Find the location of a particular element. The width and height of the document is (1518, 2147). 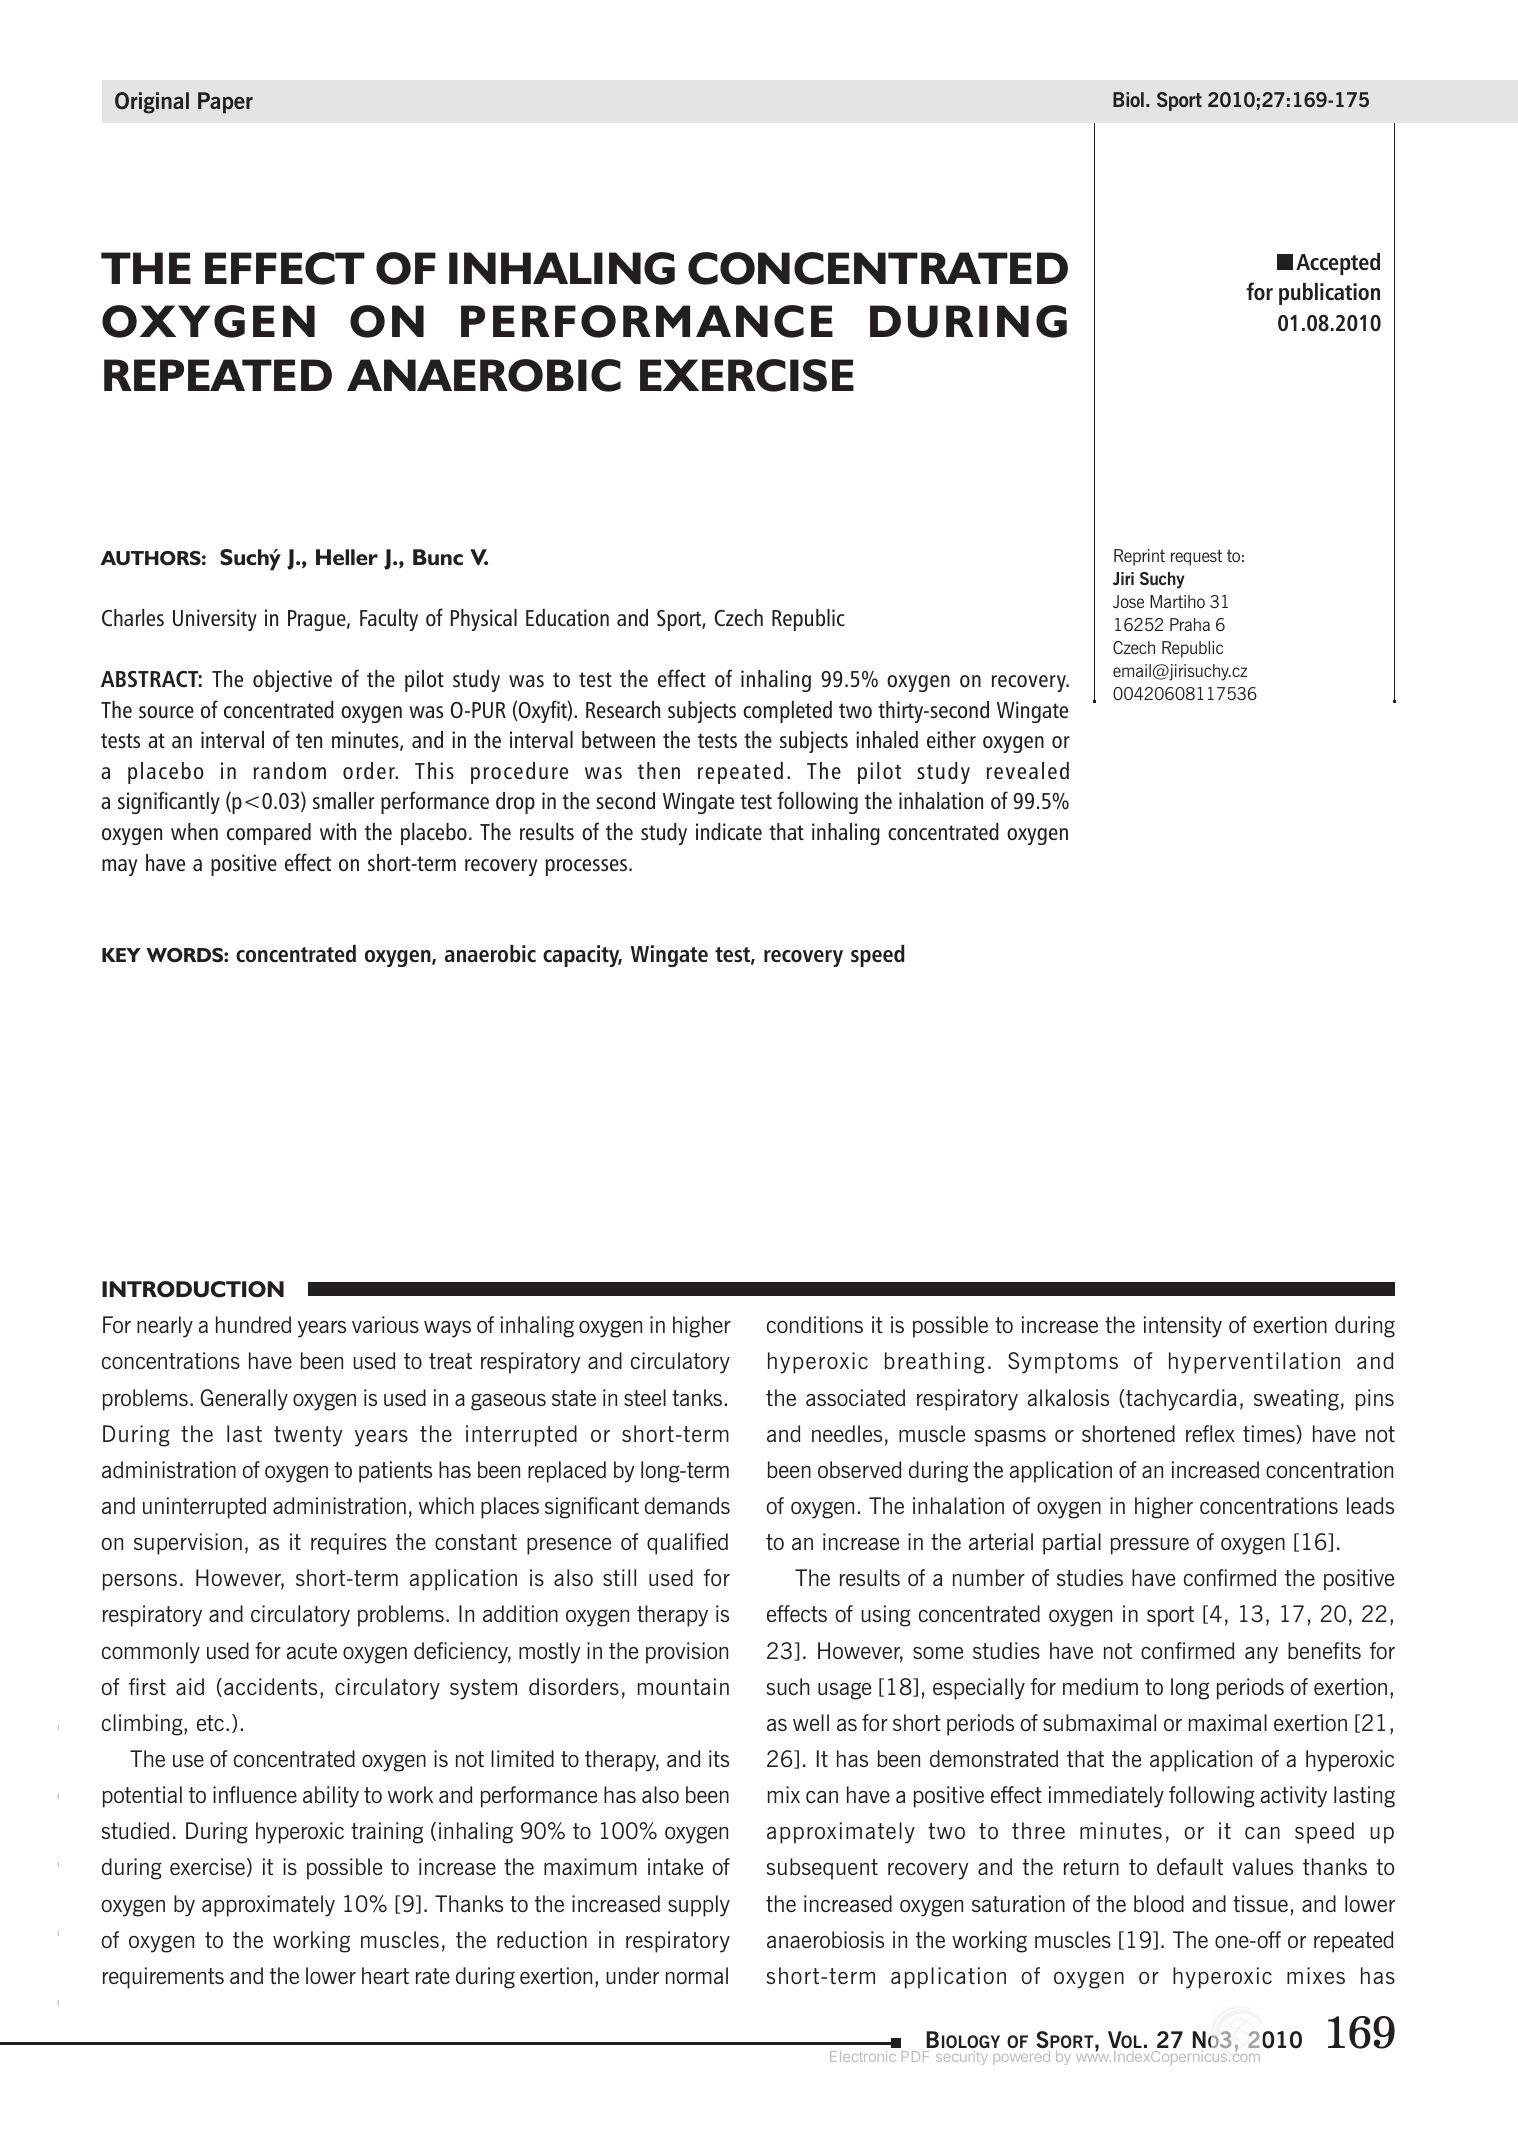

requirements is located at coordinates (163, 1978).
